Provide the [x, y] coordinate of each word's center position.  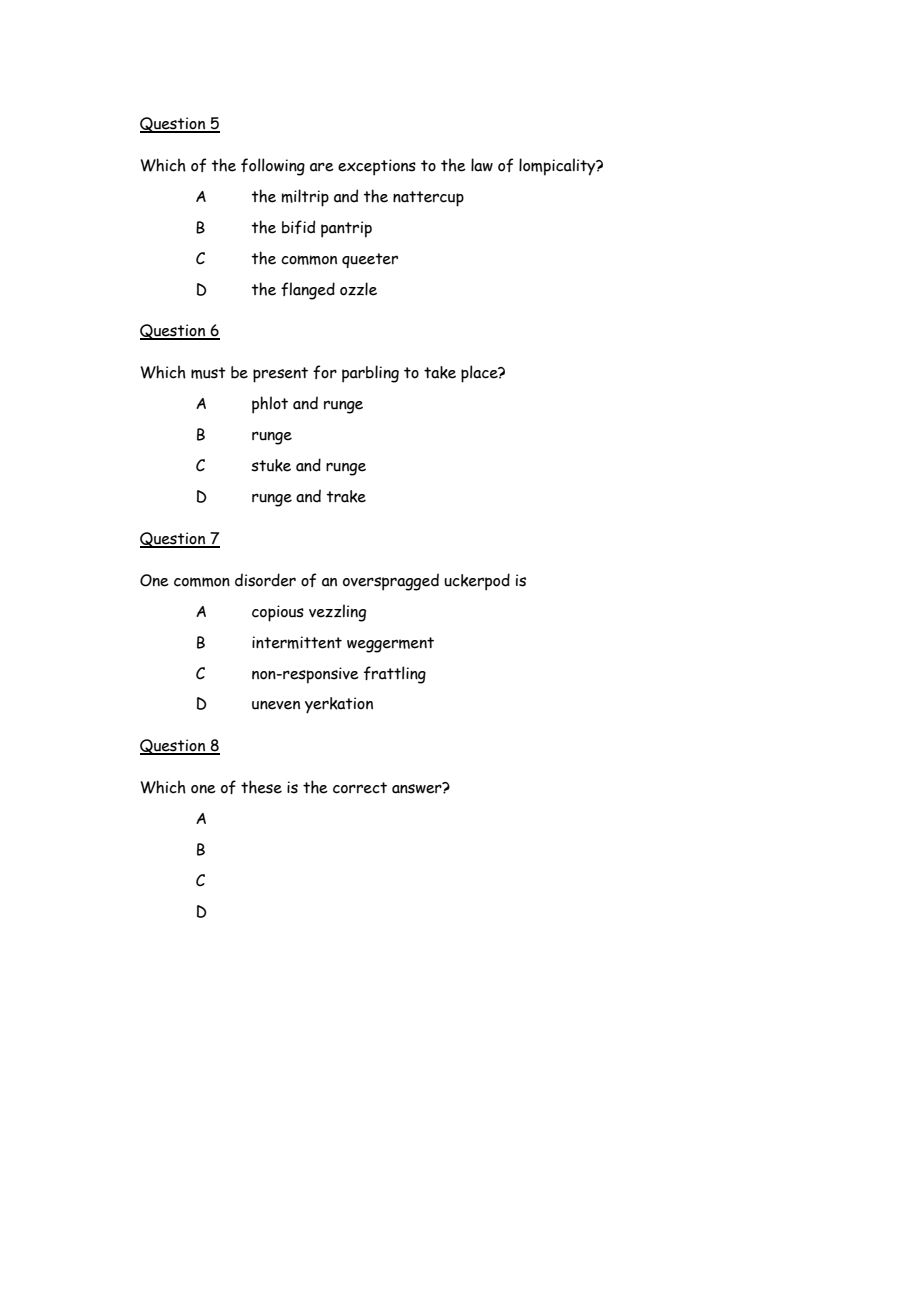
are [322, 167]
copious [278, 613]
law [482, 165]
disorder [265, 580]
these [261, 787]
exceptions [377, 167]
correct [360, 788]
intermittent [297, 642]
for [325, 372]
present [280, 375]
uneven [276, 705]
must [208, 373]
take [440, 372]
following [273, 167]
